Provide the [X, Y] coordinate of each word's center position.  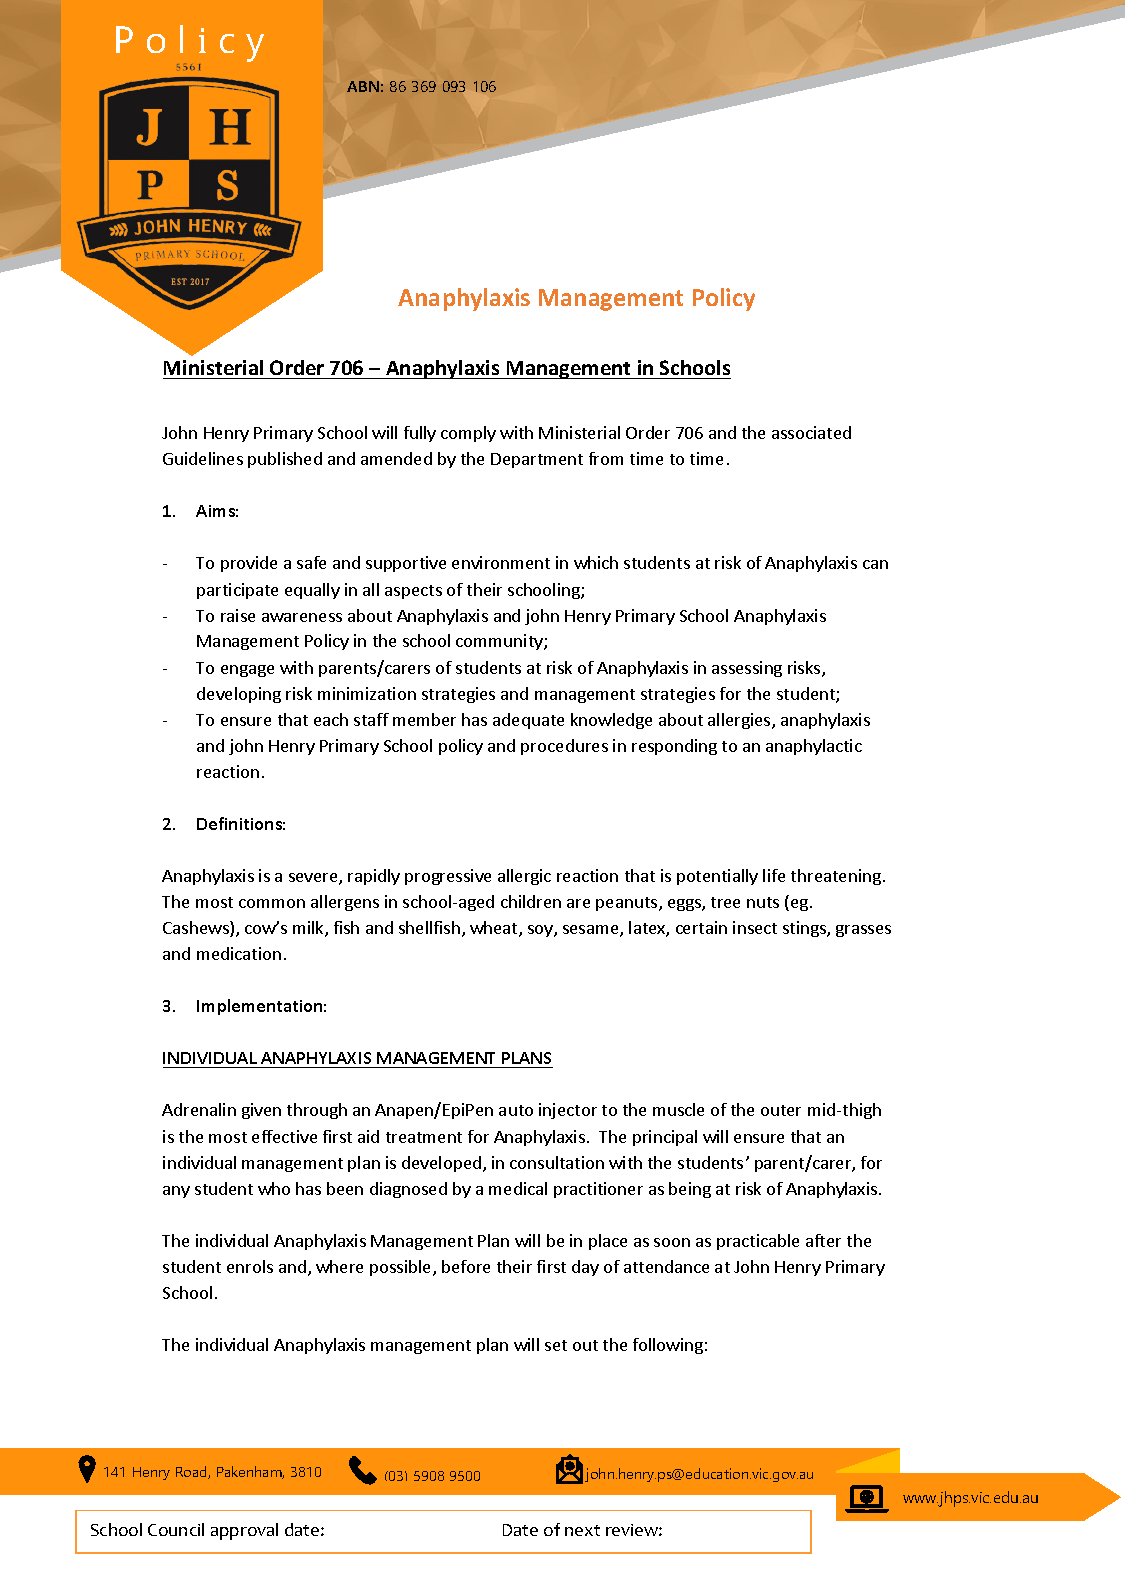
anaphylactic [814, 747]
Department [537, 460]
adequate [528, 721]
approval [244, 1531]
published [285, 460]
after [823, 1240]
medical [518, 1188]
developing [239, 695]
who [274, 1188]
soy [541, 931]
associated [811, 432]
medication [239, 953]
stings [805, 929]
